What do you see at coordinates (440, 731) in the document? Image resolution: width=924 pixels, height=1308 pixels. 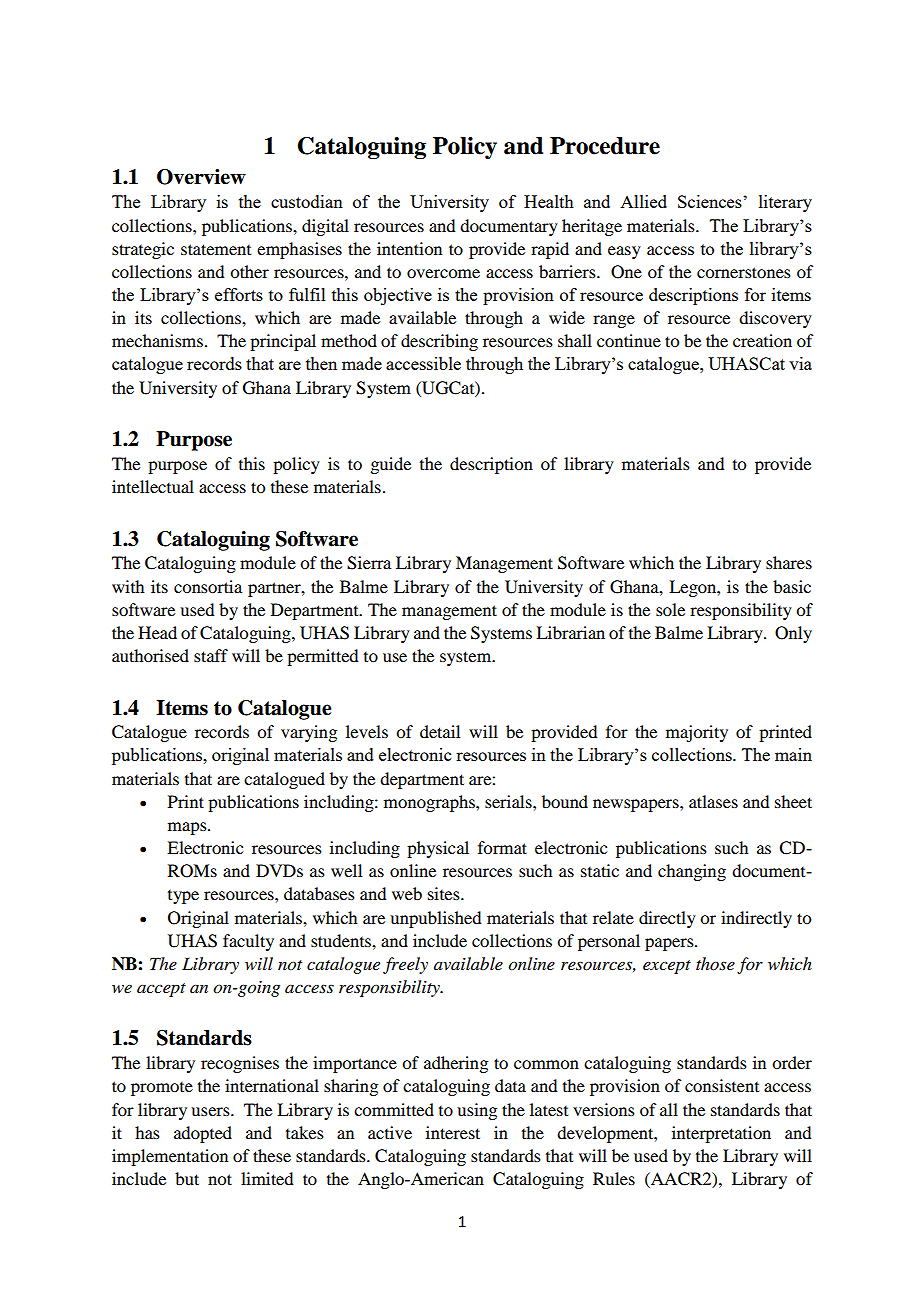 I see `detail` at bounding box center [440, 731].
